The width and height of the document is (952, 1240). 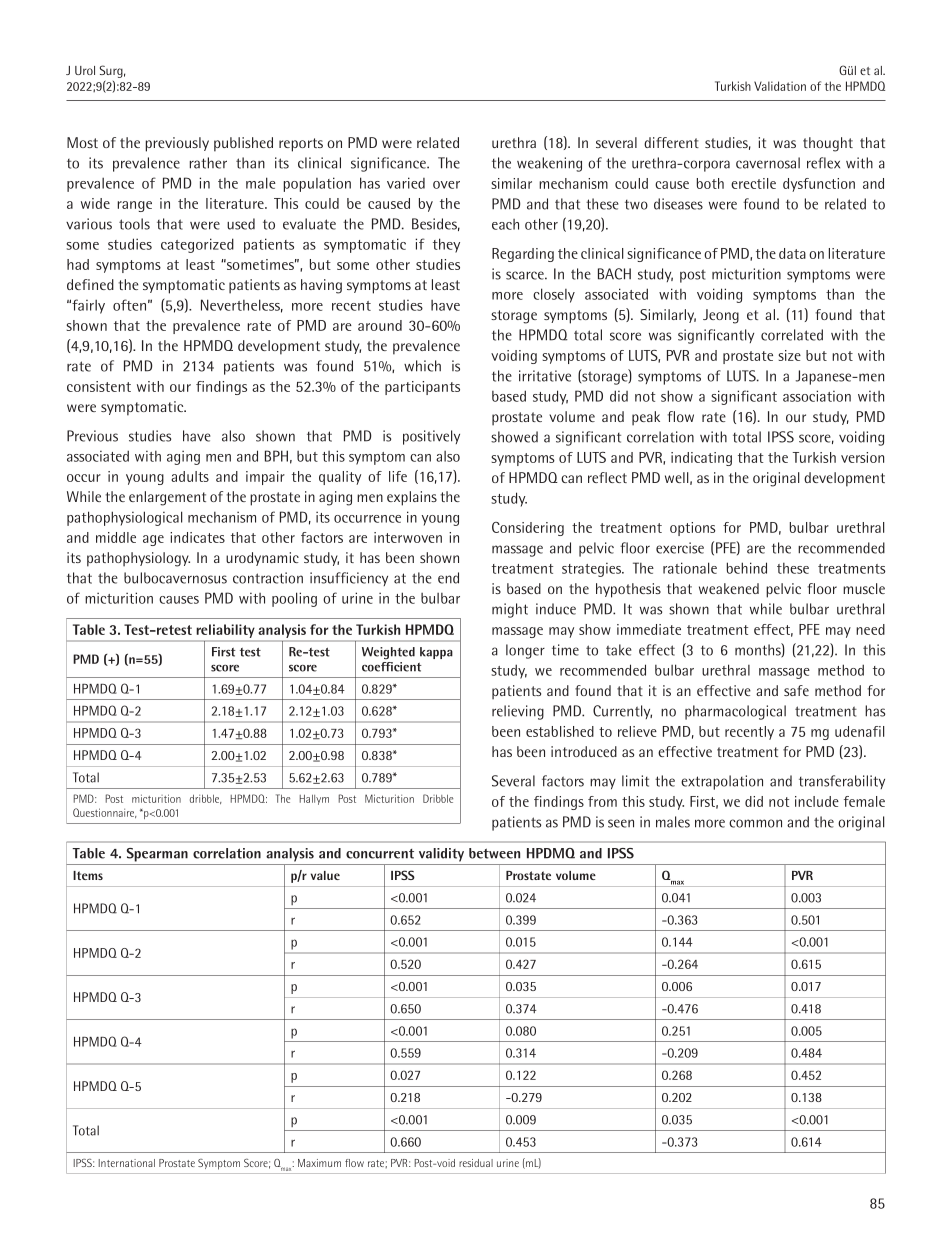 I want to click on residual, so click(x=476, y=1163).
